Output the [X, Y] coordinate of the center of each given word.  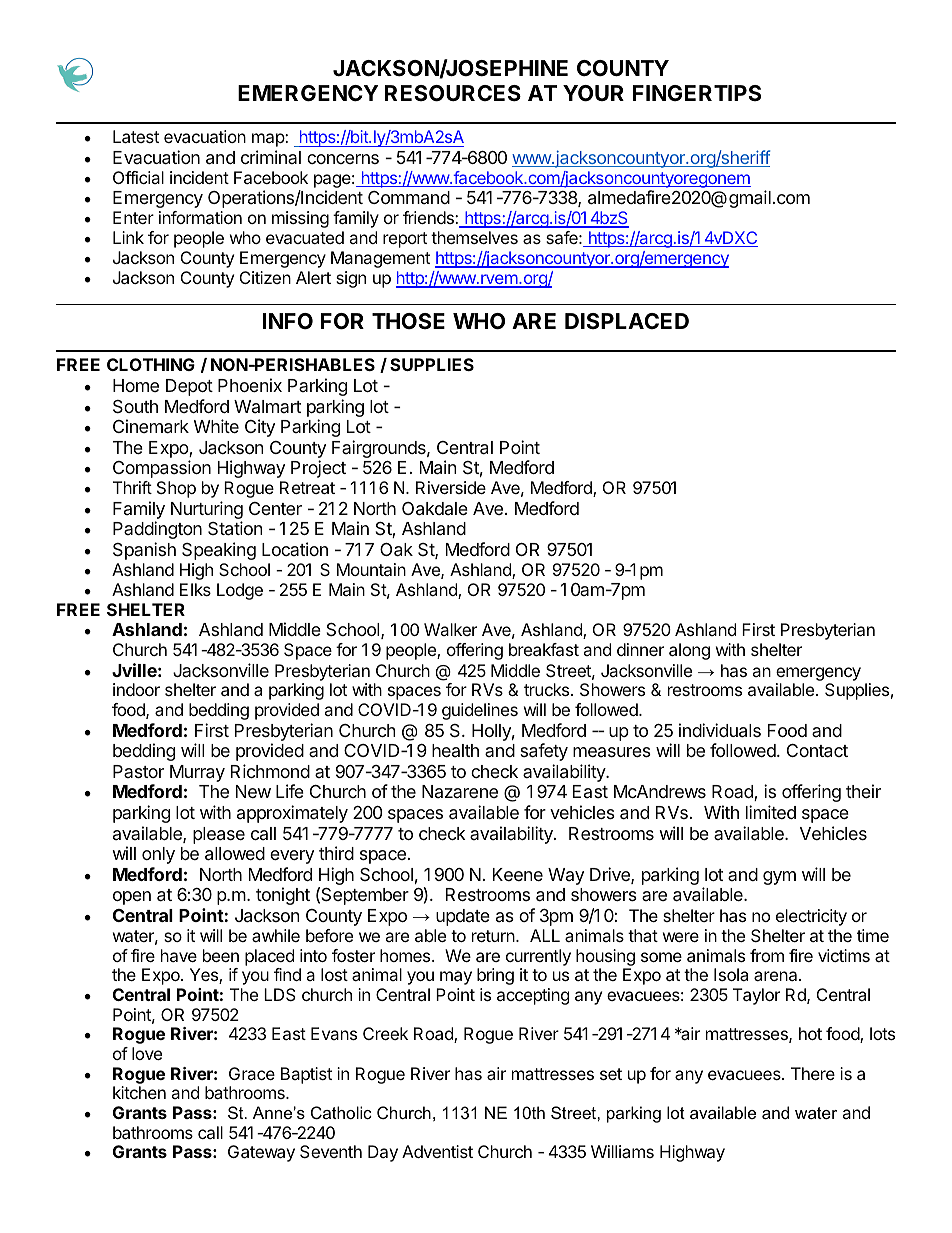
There [813, 1073]
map [269, 140]
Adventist [437, 1151]
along [689, 651]
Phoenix [250, 385]
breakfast [544, 649]
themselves [474, 237]
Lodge [240, 591]
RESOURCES [453, 93]
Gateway [261, 1153]
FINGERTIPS [697, 93]
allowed [235, 854]
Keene [518, 874]
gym [779, 878]
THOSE [408, 321]
